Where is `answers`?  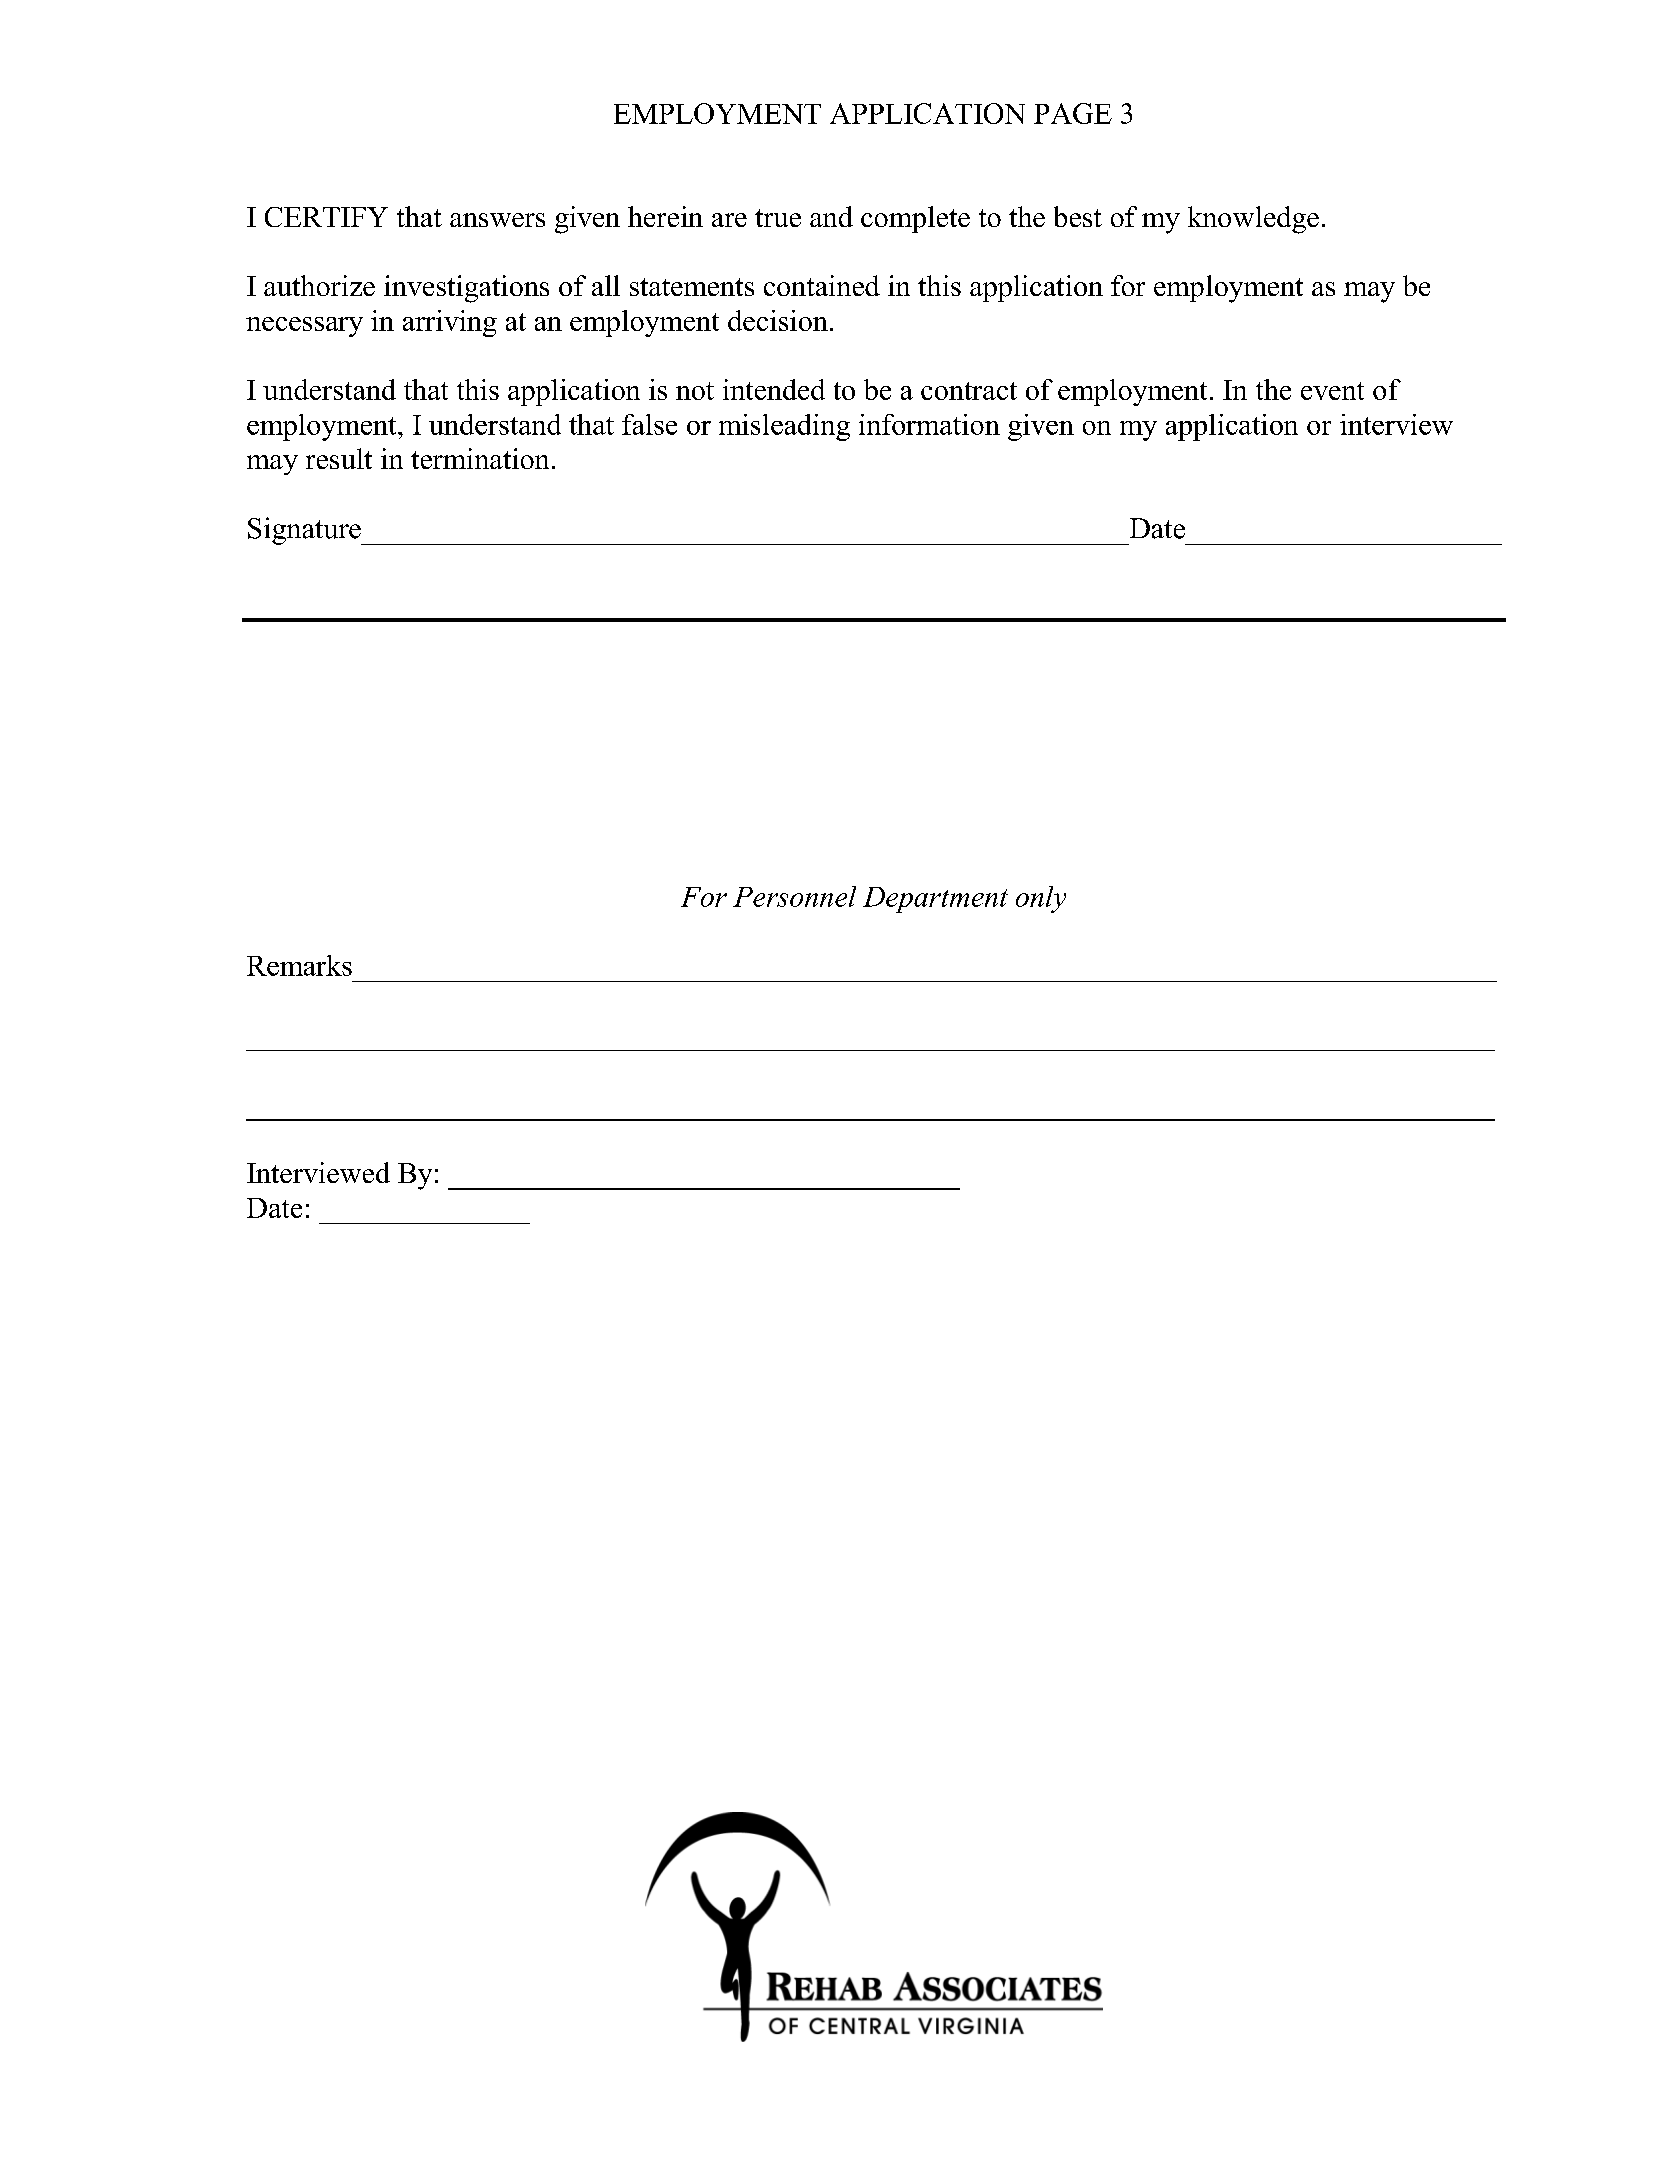
answers is located at coordinates (497, 220).
